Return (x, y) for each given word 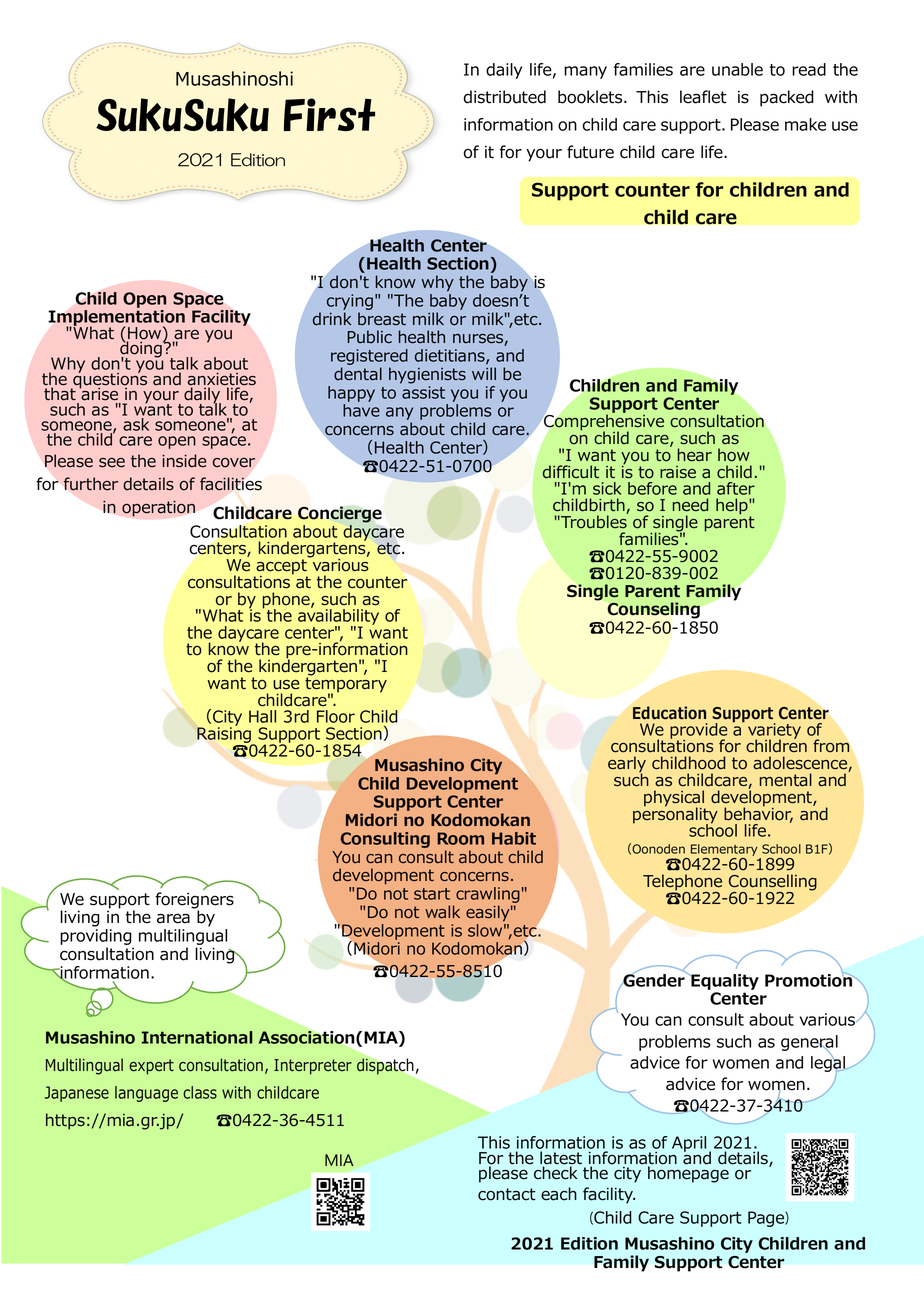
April (689, 1144)
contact (507, 1194)
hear (695, 455)
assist (423, 392)
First (329, 114)
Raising (225, 735)
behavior (758, 814)
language (146, 1094)
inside (184, 461)
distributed (505, 97)
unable (737, 69)
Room (460, 838)
